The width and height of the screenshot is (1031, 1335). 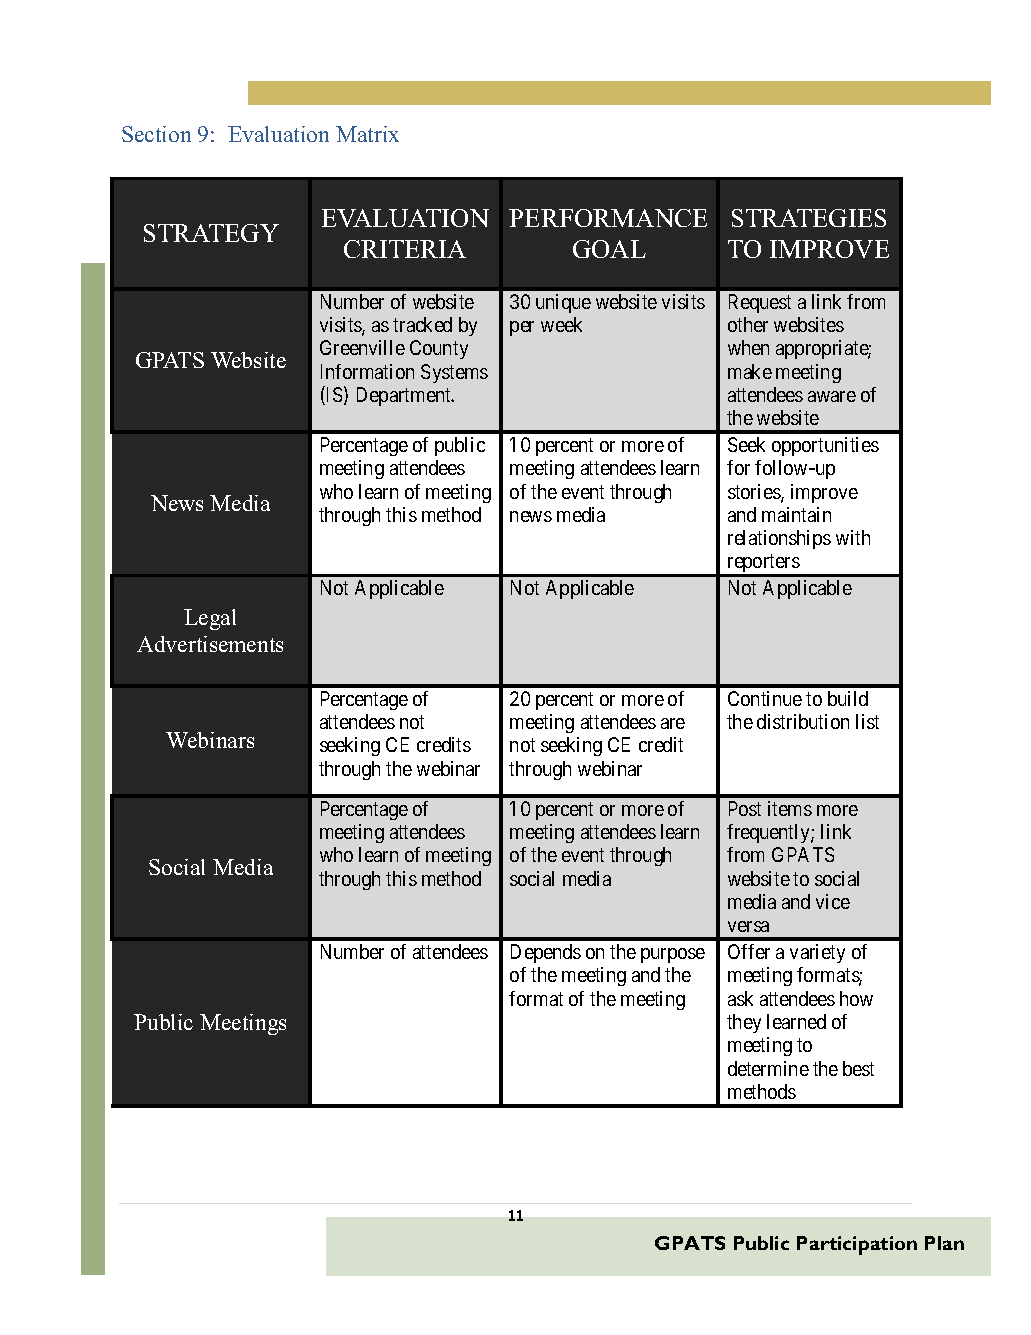 What do you see at coordinates (210, 644) in the screenshot?
I see `Advertisements` at bounding box center [210, 644].
